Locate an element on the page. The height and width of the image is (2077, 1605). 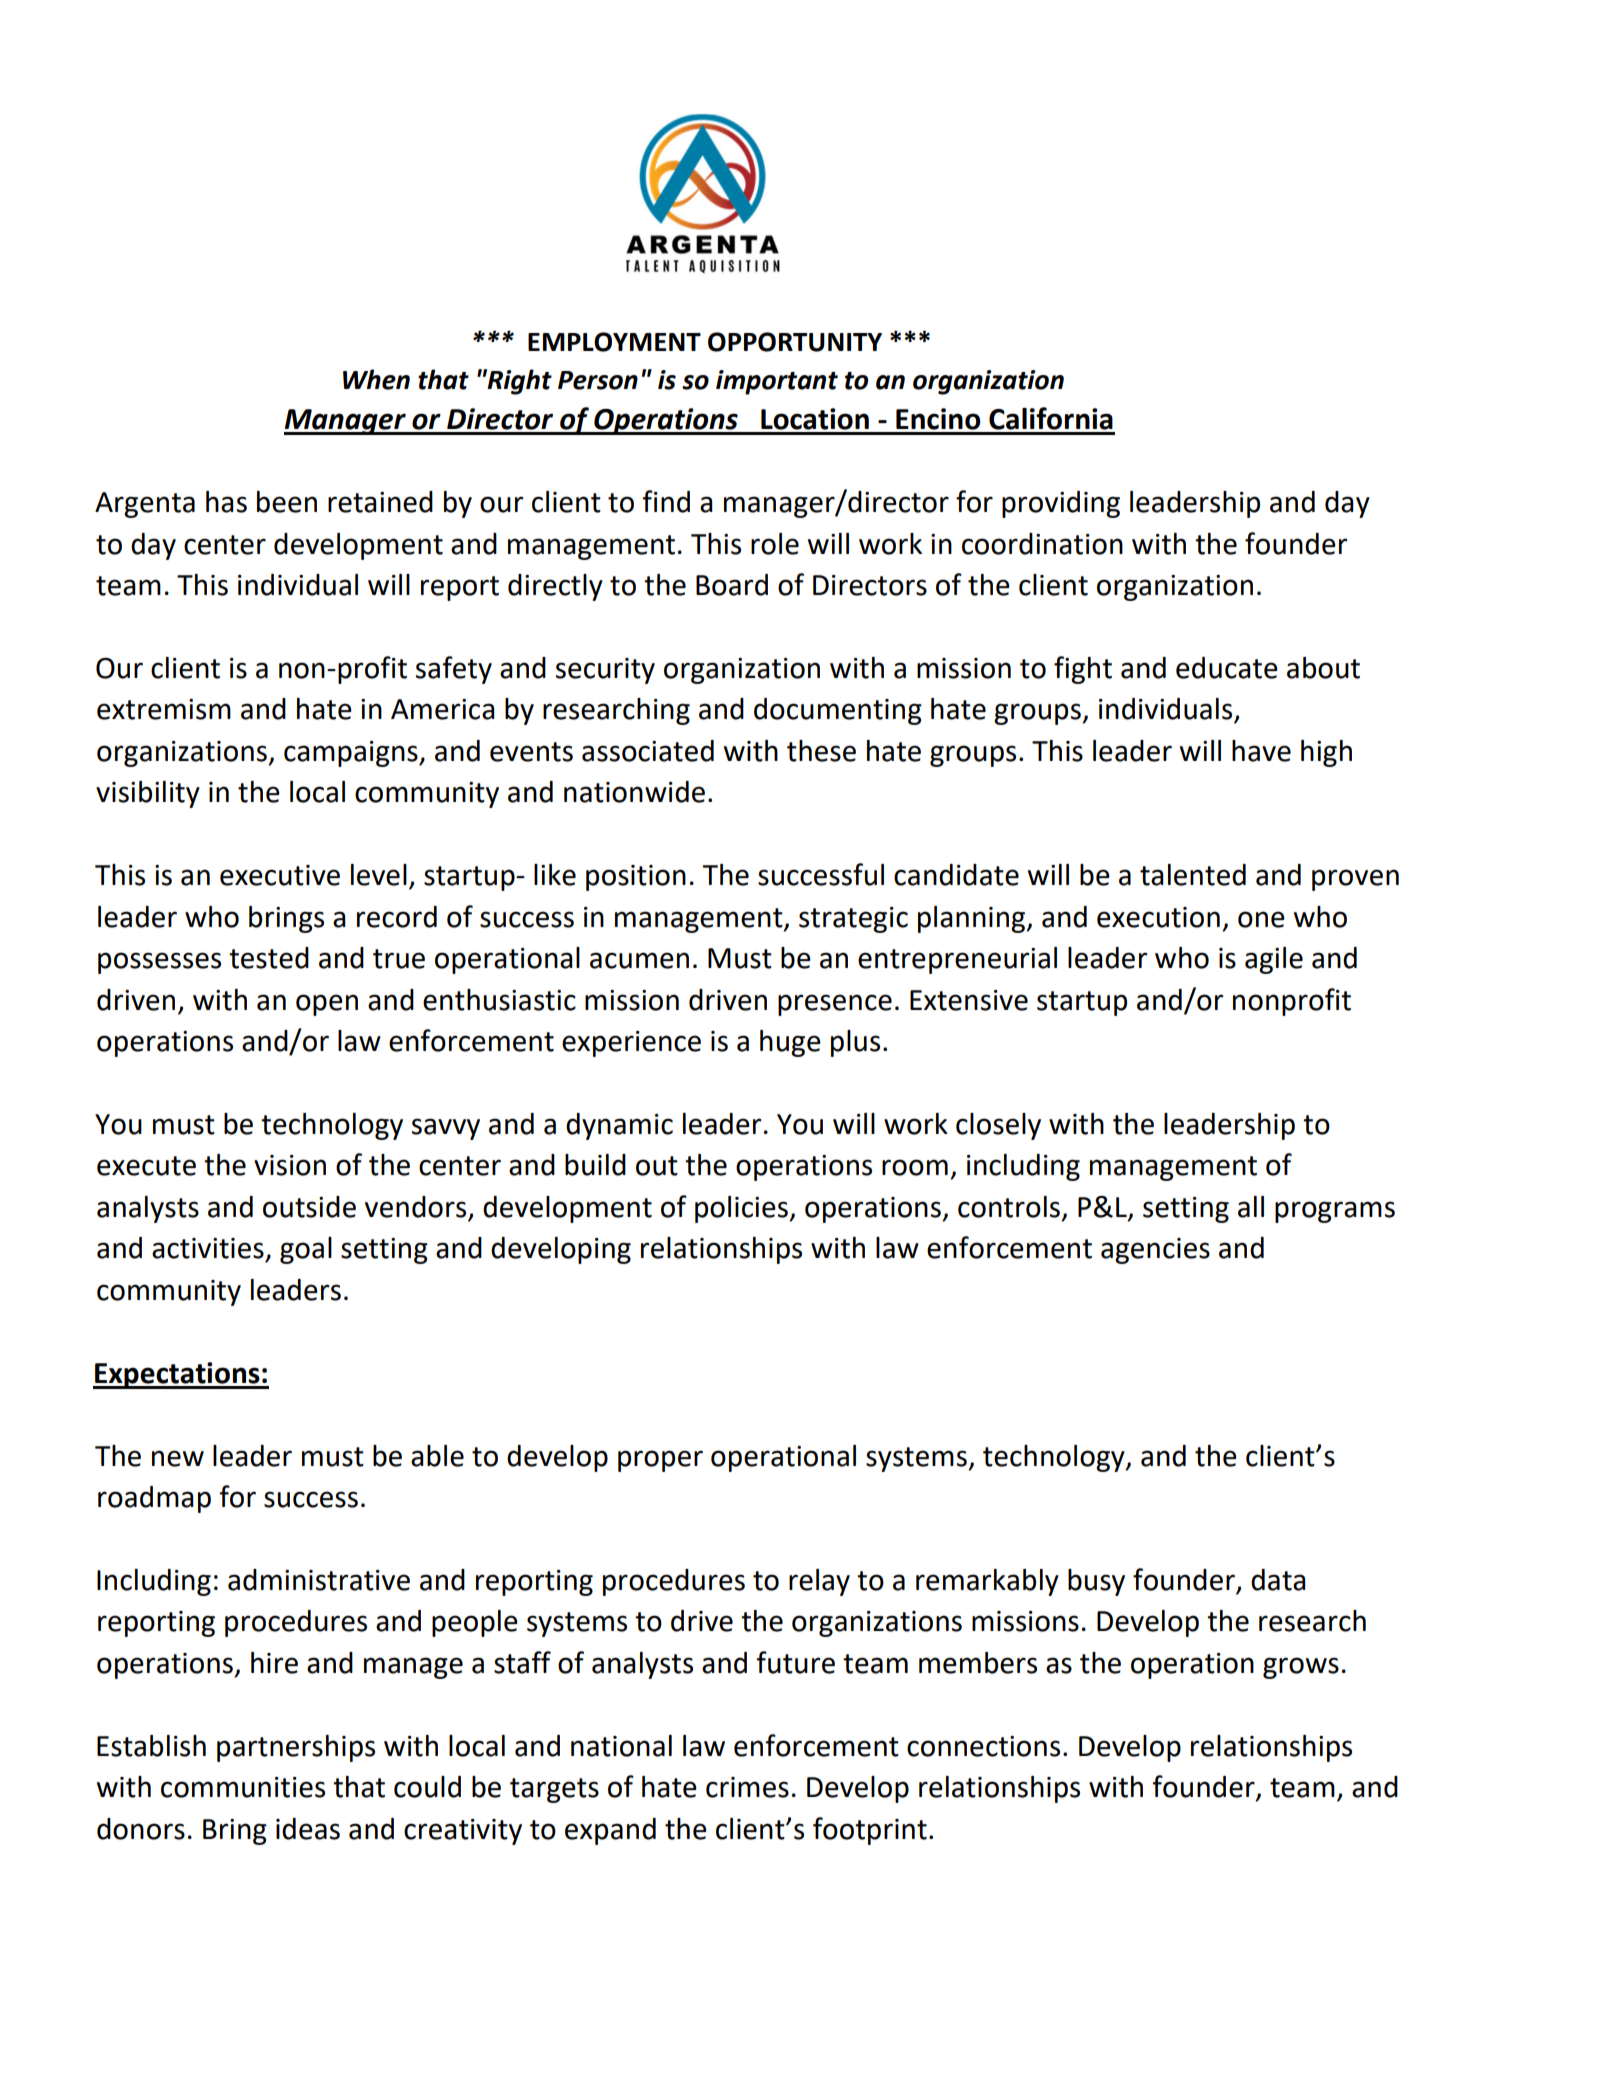
providing is located at coordinates (1061, 504).
